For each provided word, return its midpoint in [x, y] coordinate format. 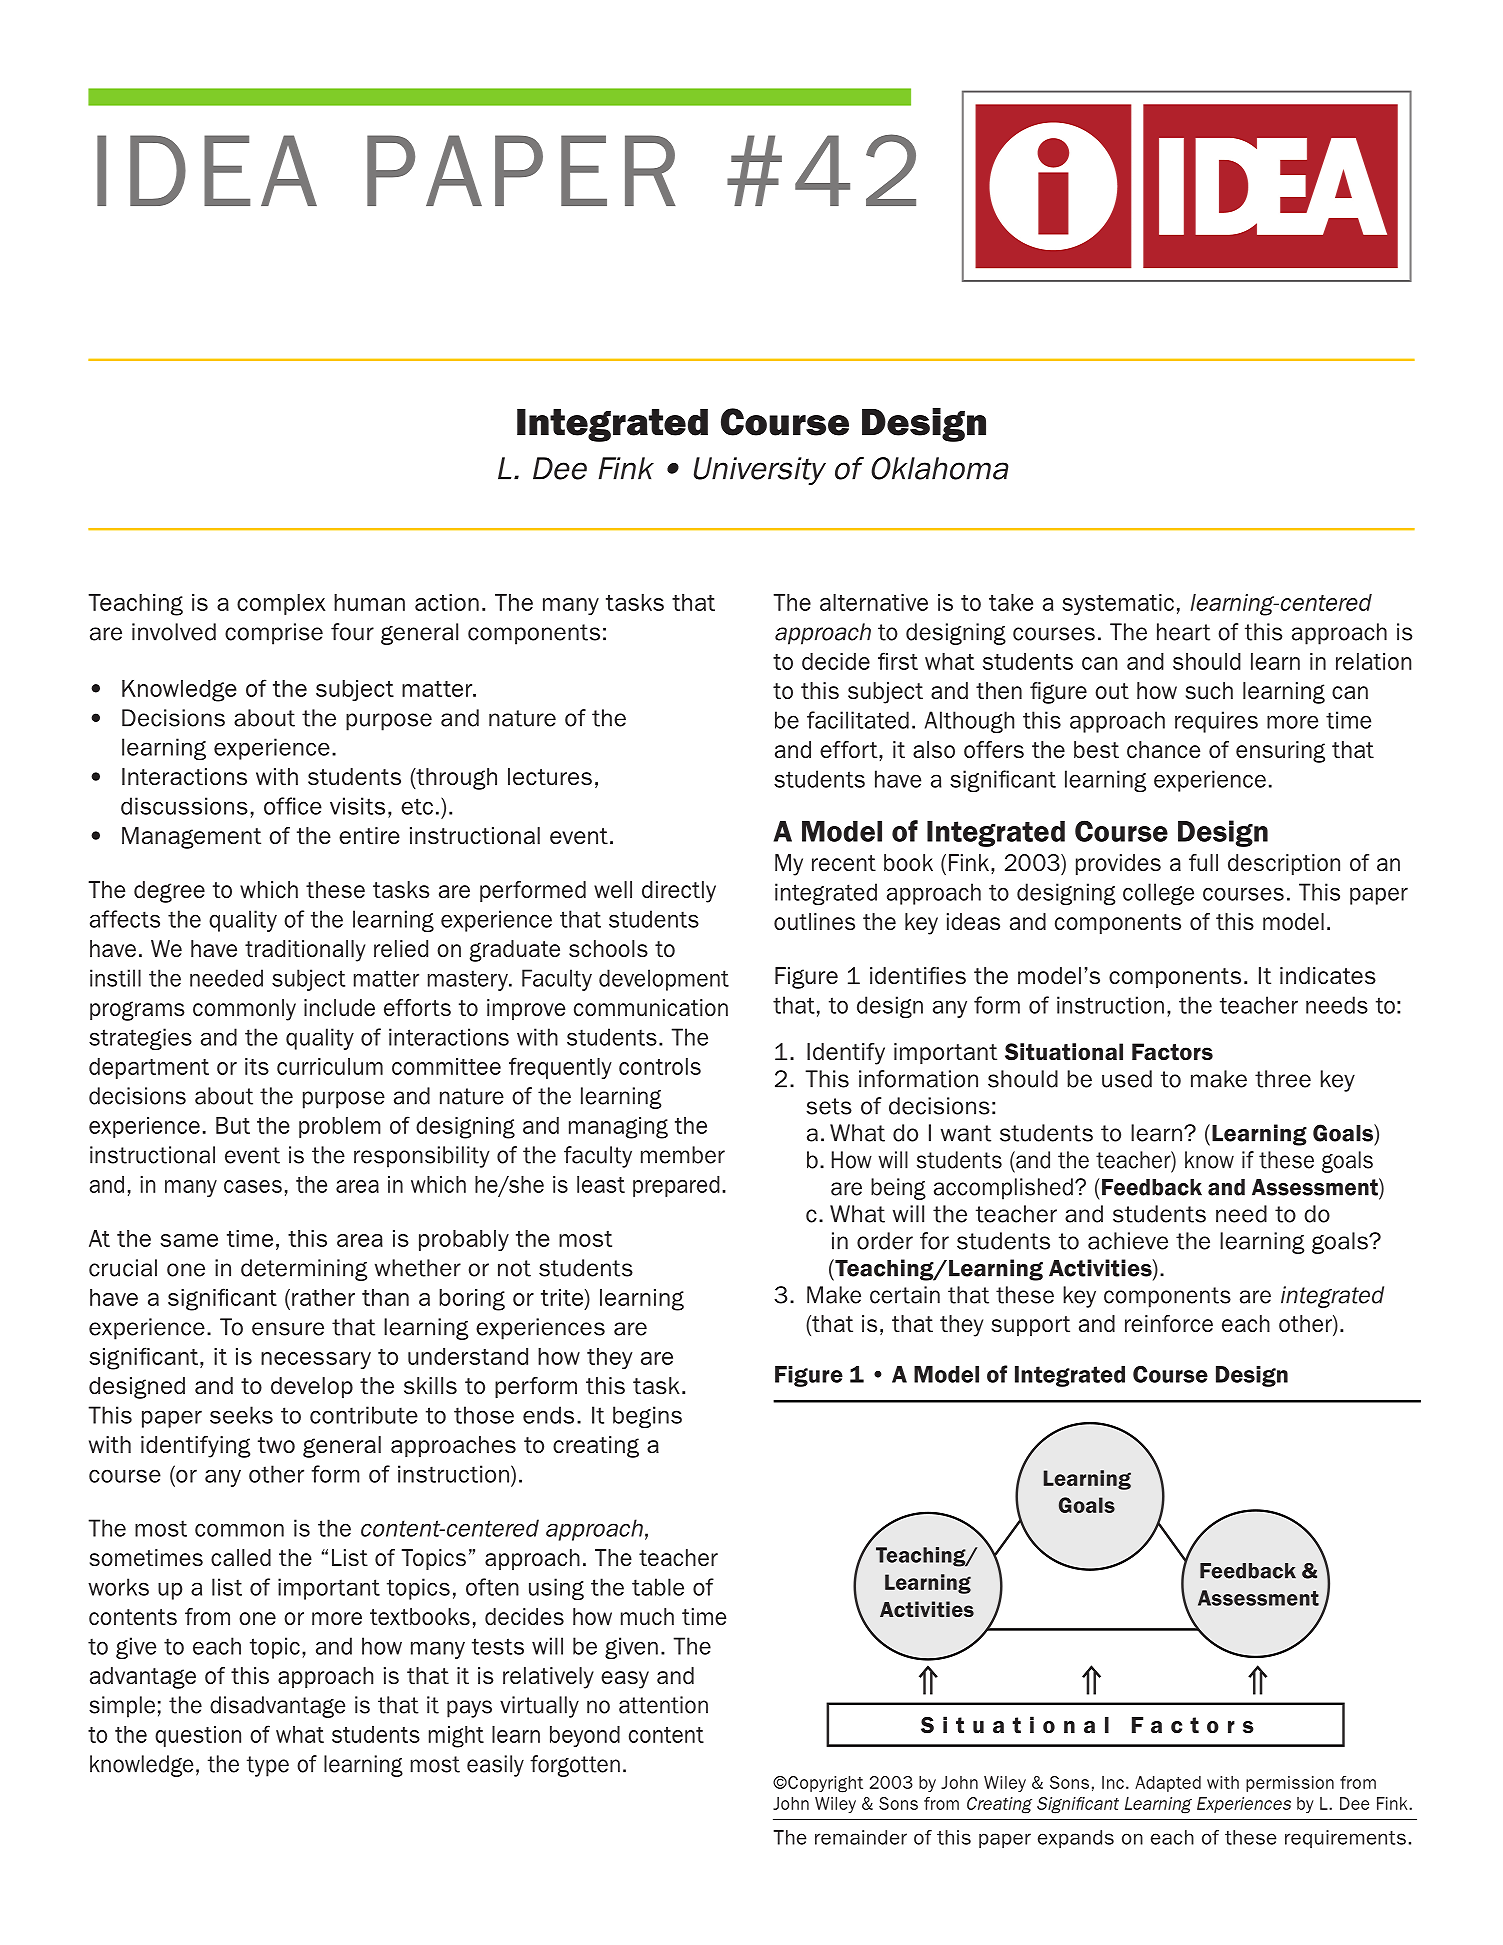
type [268, 1766]
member [683, 1155]
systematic [1118, 604]
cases [253, 1186]
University [760, 471]
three [1283, 1079]
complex [281, 604]
